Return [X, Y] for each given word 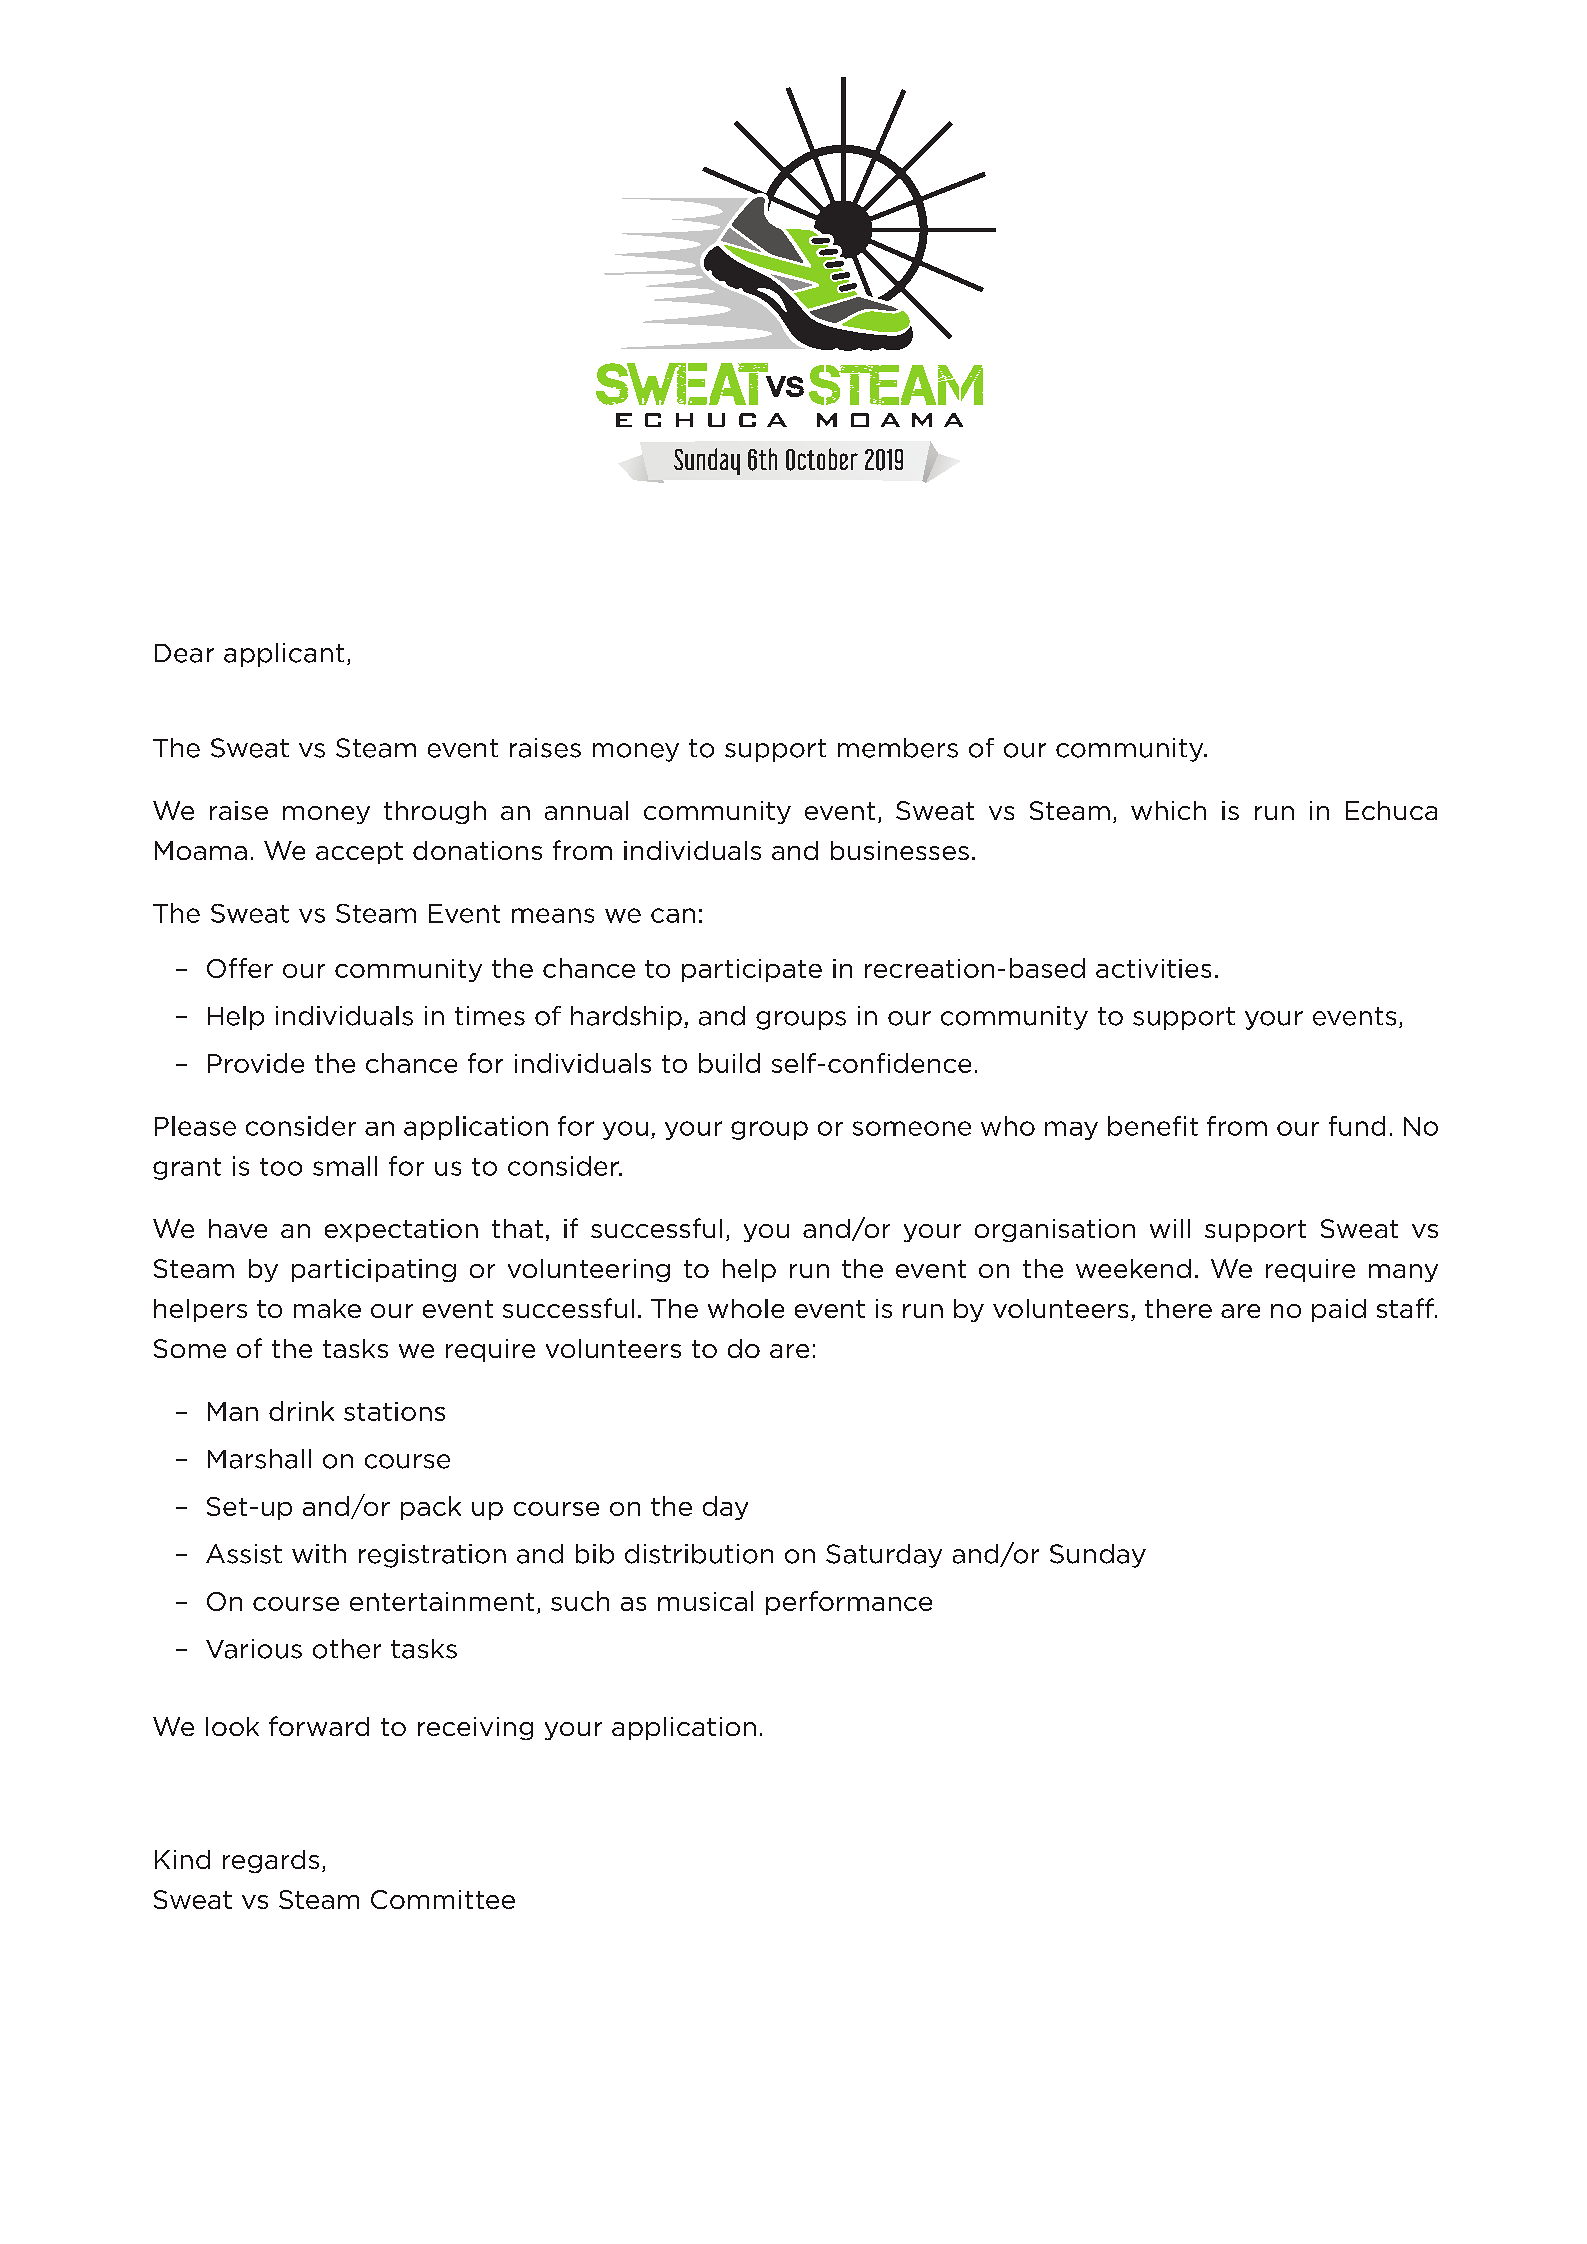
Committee [443, 1899]
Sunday [1098, 1556]
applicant [284, 655]
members [898, 748]
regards [271, 1861]
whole [746, 1308]
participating [374, 1270]
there [1178, 1308]
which [1168, 810]
